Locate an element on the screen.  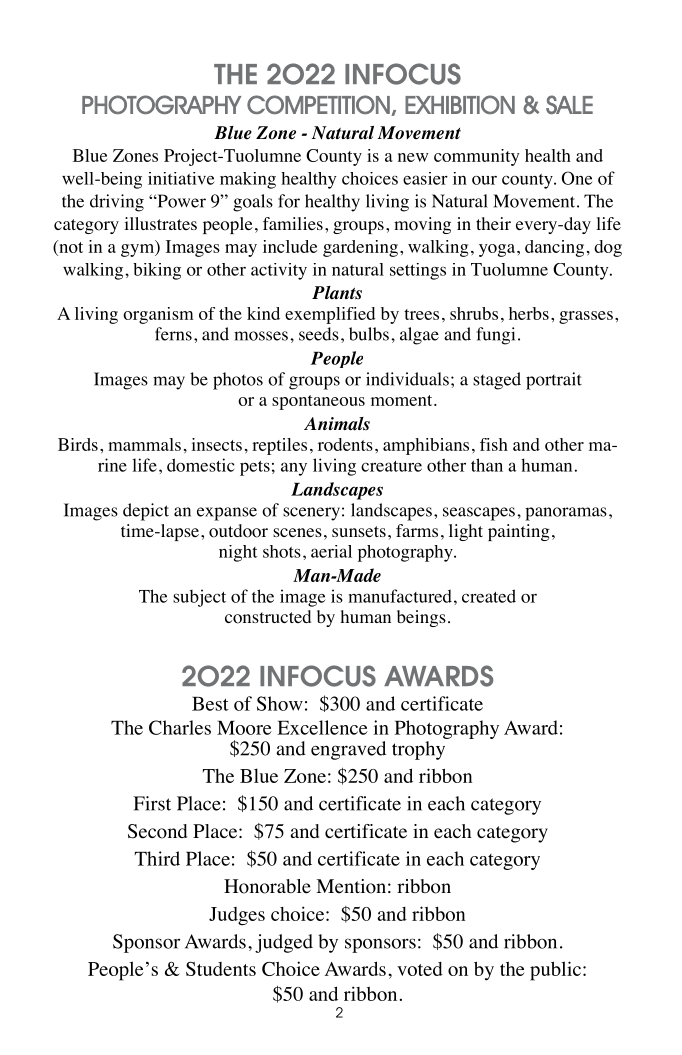
organism is located at coordinates (158, 315).
